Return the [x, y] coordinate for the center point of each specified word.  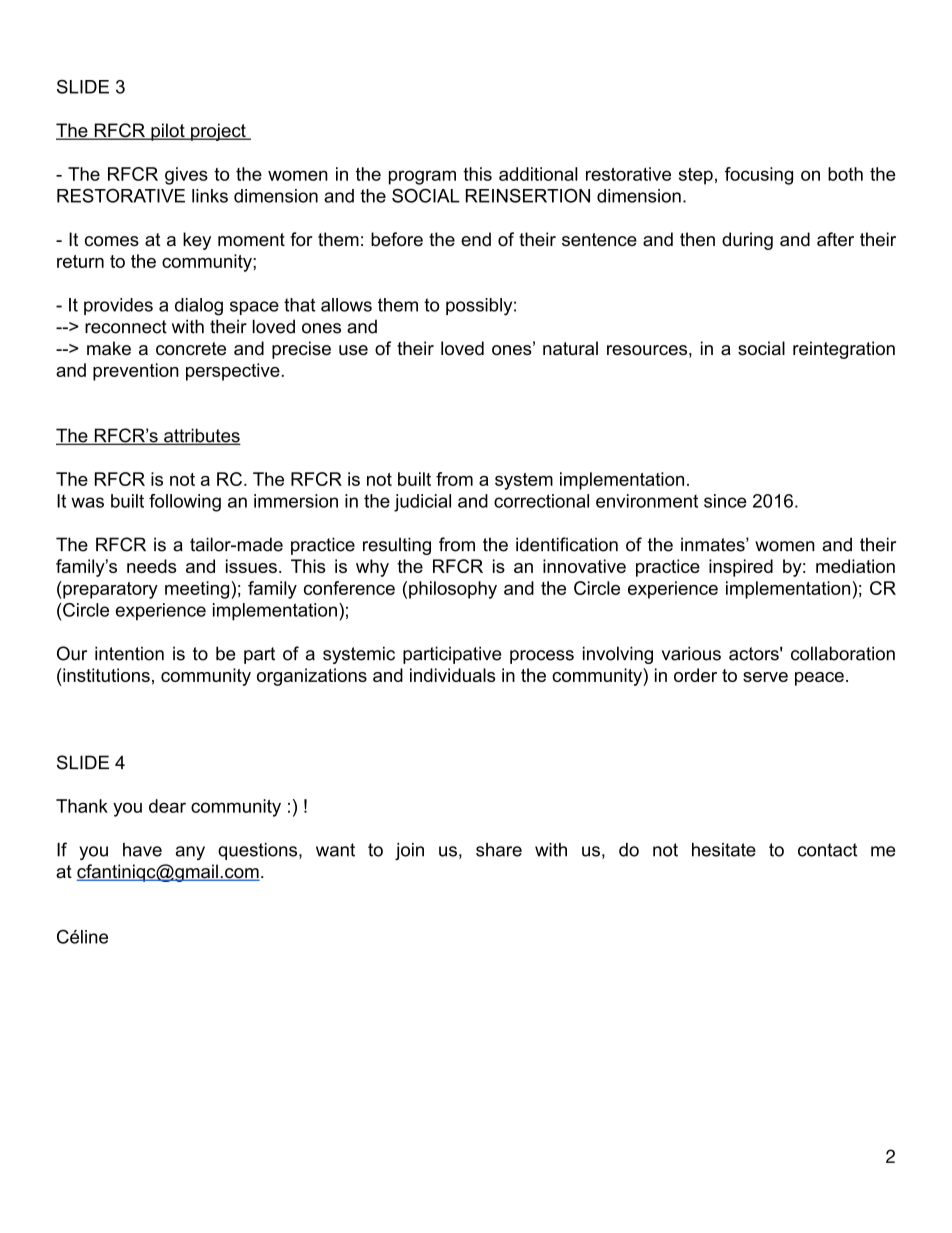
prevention [136, 372]
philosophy [453, 590]
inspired [741, 568]
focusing [759, 176]
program [422, 177]
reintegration [844, 350]
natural [570, 348]
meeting [198, 590]
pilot [168, 132]
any [190, 853]
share [499, 850]
